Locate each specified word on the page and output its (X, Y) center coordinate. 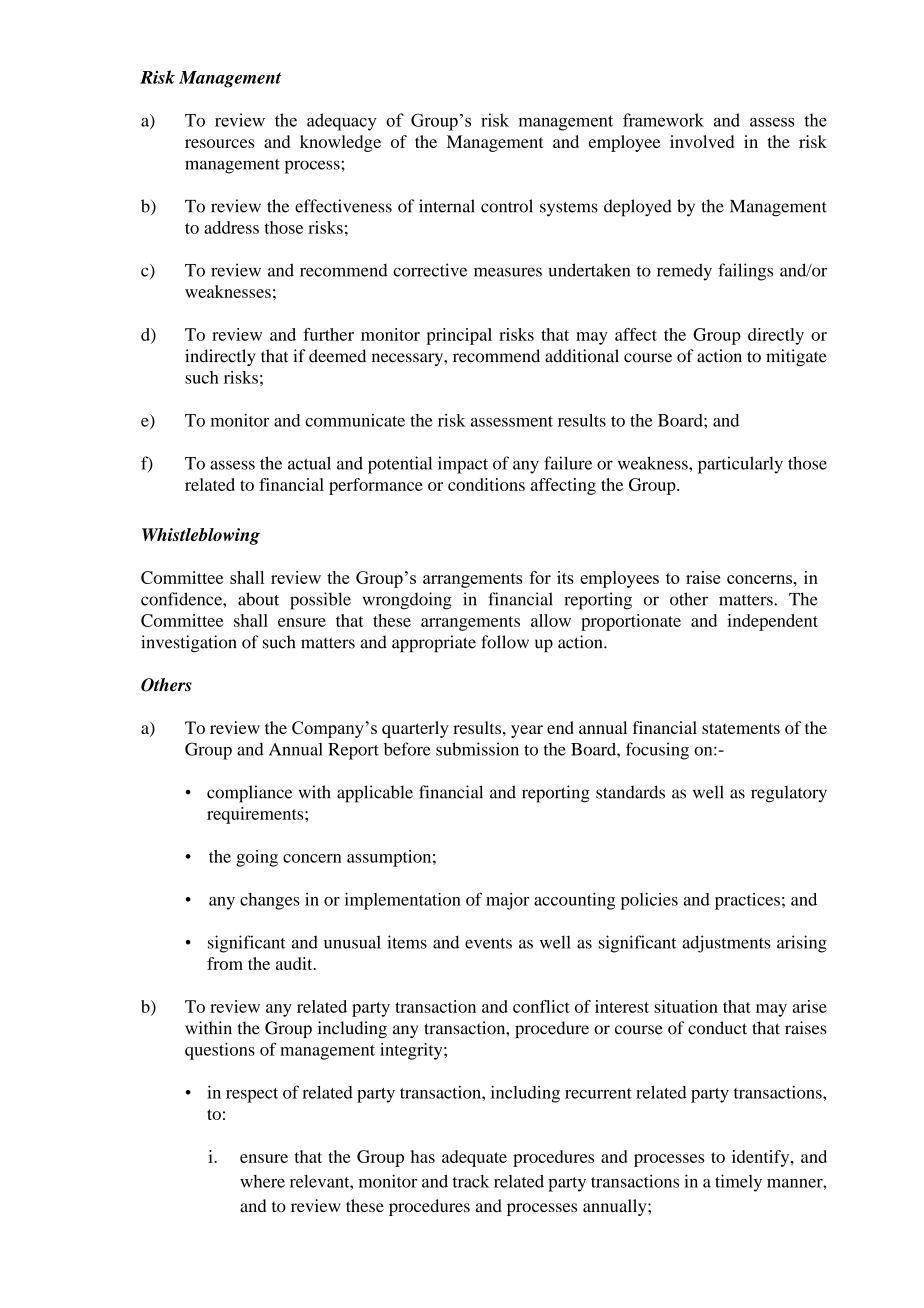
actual (309, 463)
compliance (249, 794)
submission (477, 749)
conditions (486, 484)
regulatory (789, 794)
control (507, 206)
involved (702, 141)
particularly (740, 465)
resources (219, 143)
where (262, 1181)
